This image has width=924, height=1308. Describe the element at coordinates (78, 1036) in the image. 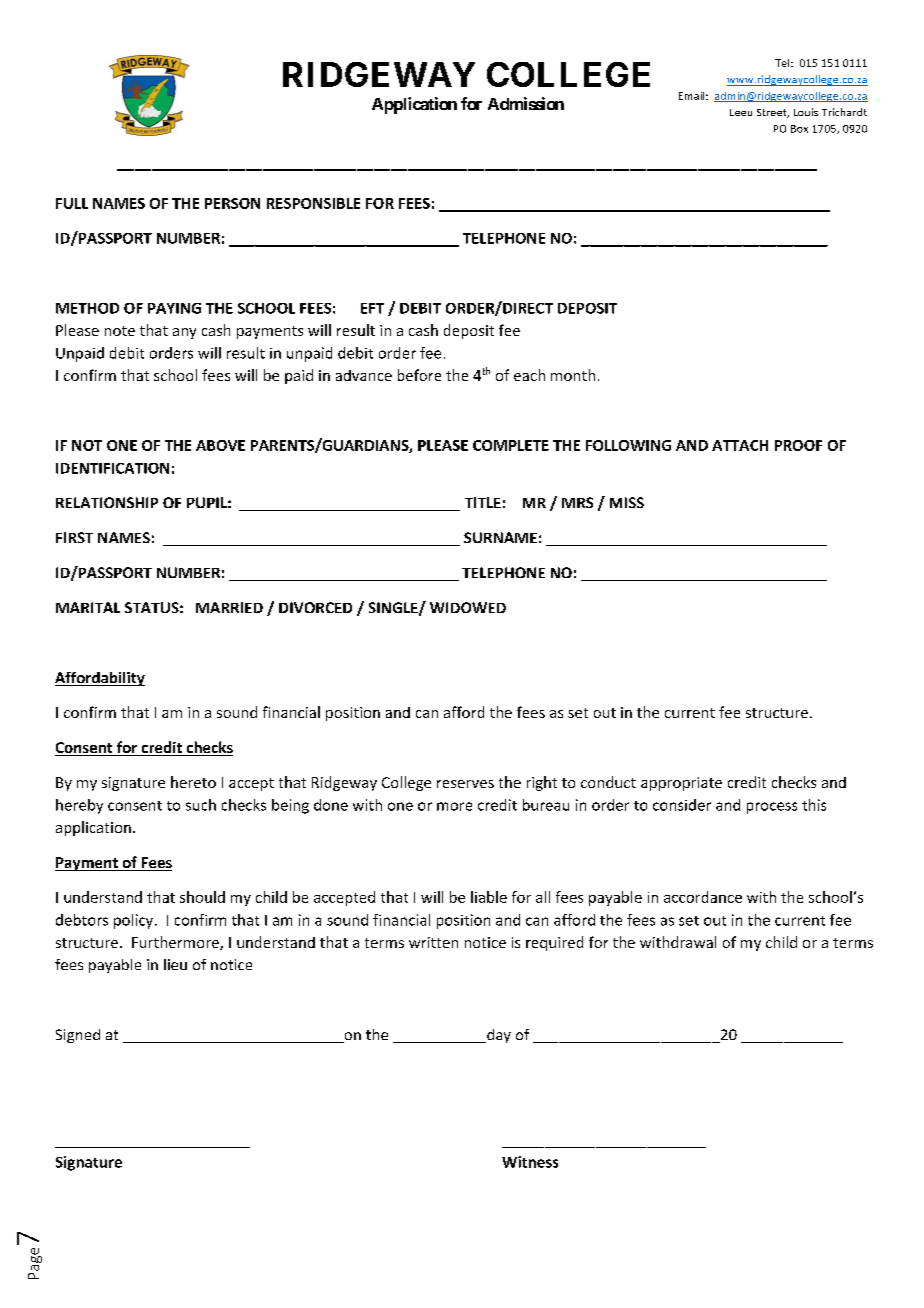

I see `Signed` at that location.
